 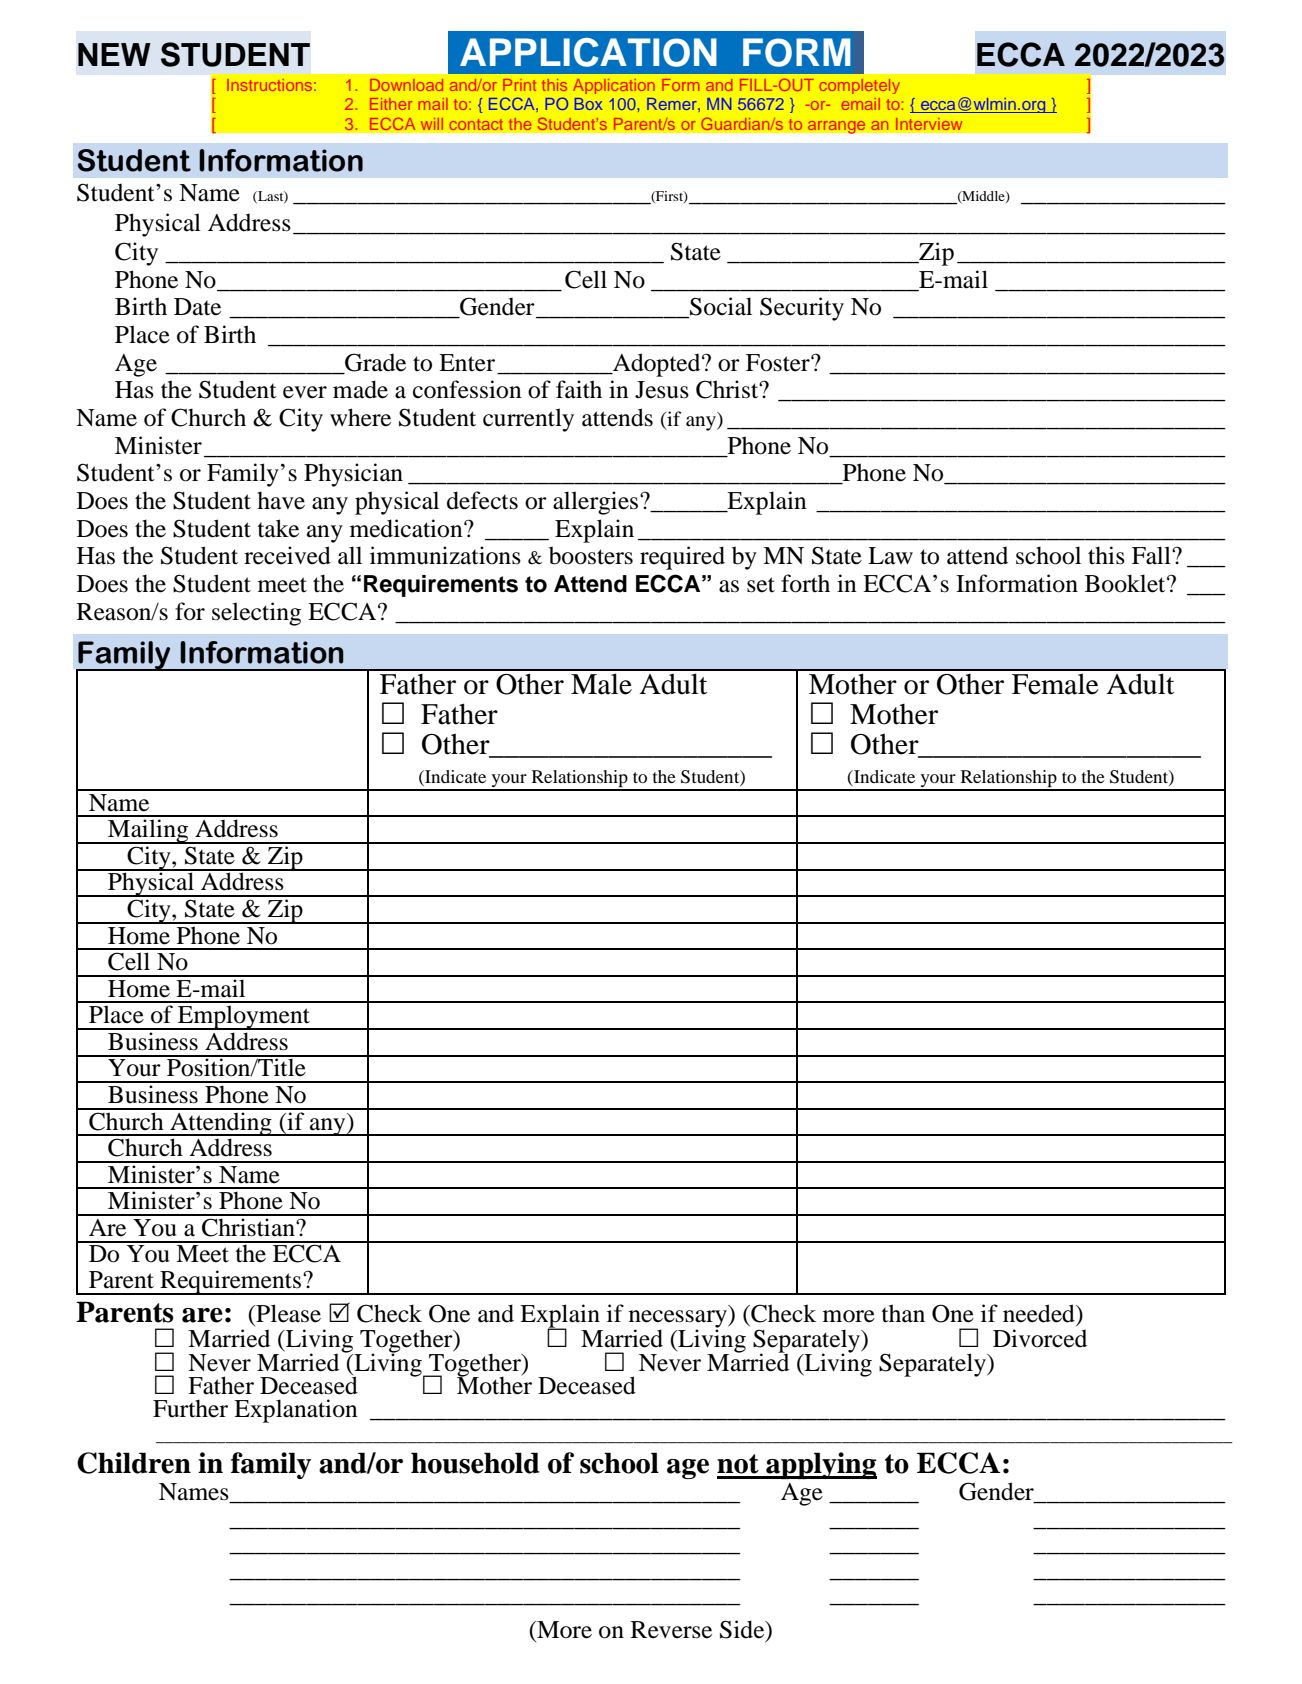 I want to click on boosters, so click(x=591, y=555).
